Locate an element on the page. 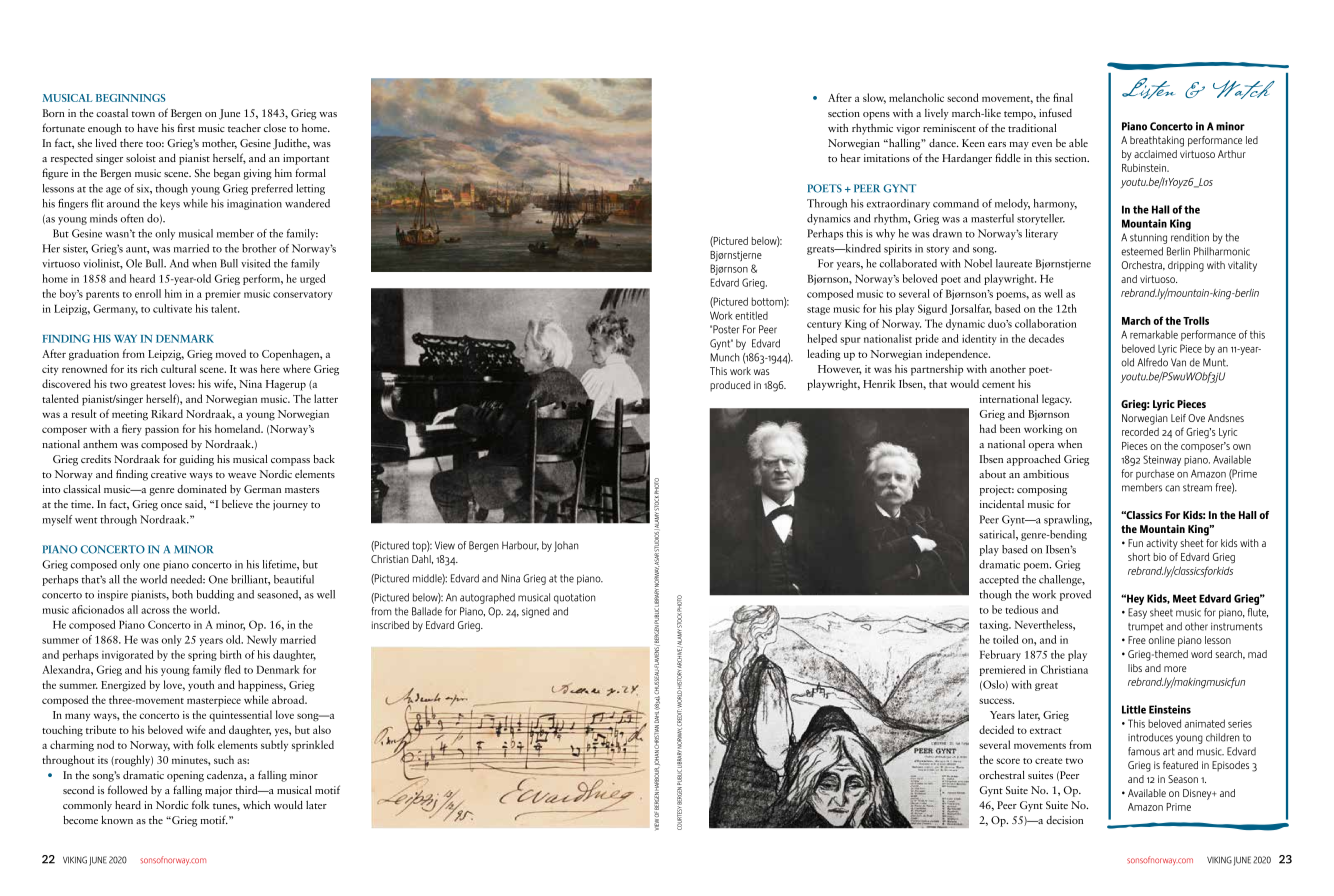 The image size is (1334, 896). opens is located at coordinates (876, 116).
